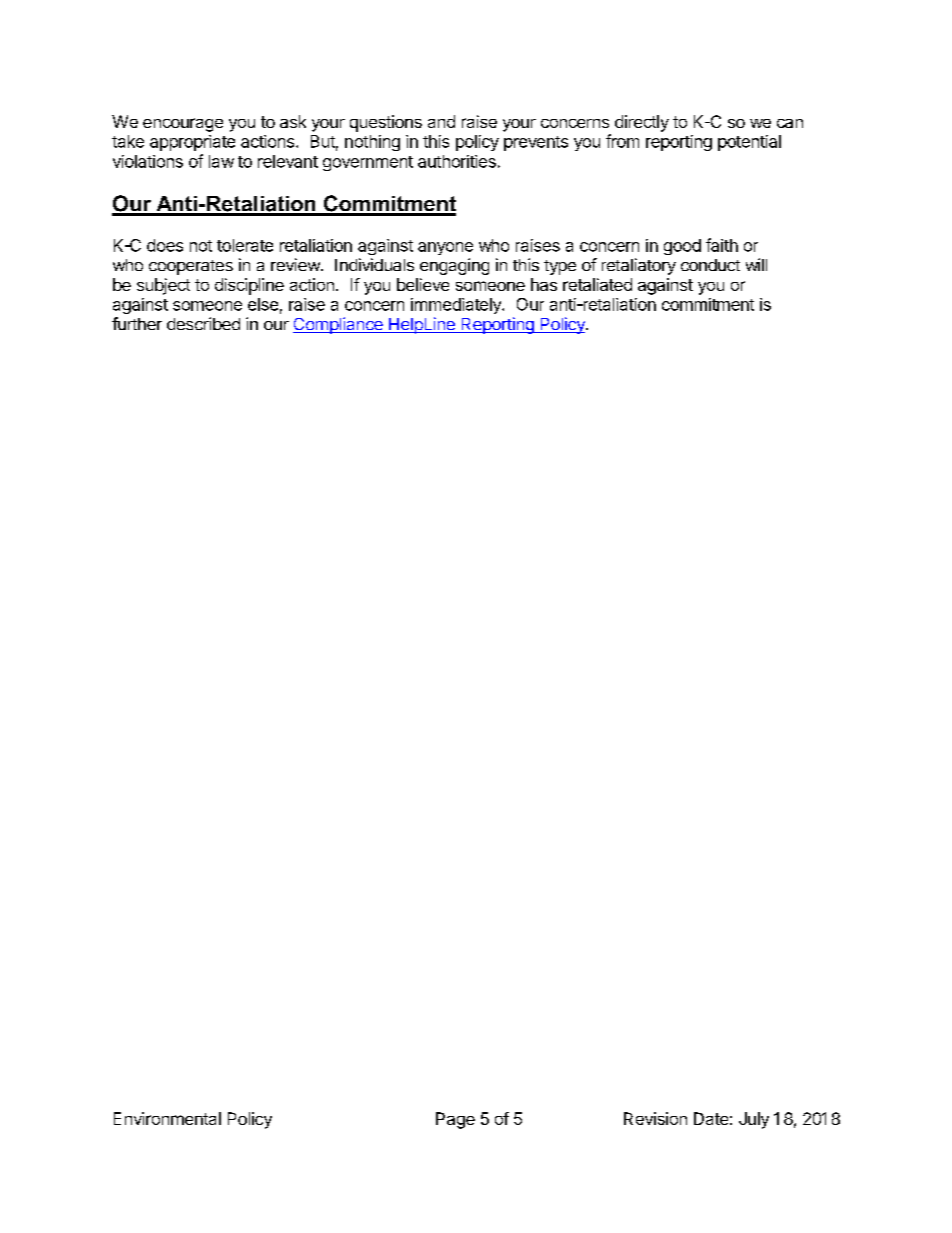  Describe the element at coordinates (457, 161) in the image. I see `authorities` at that location.
